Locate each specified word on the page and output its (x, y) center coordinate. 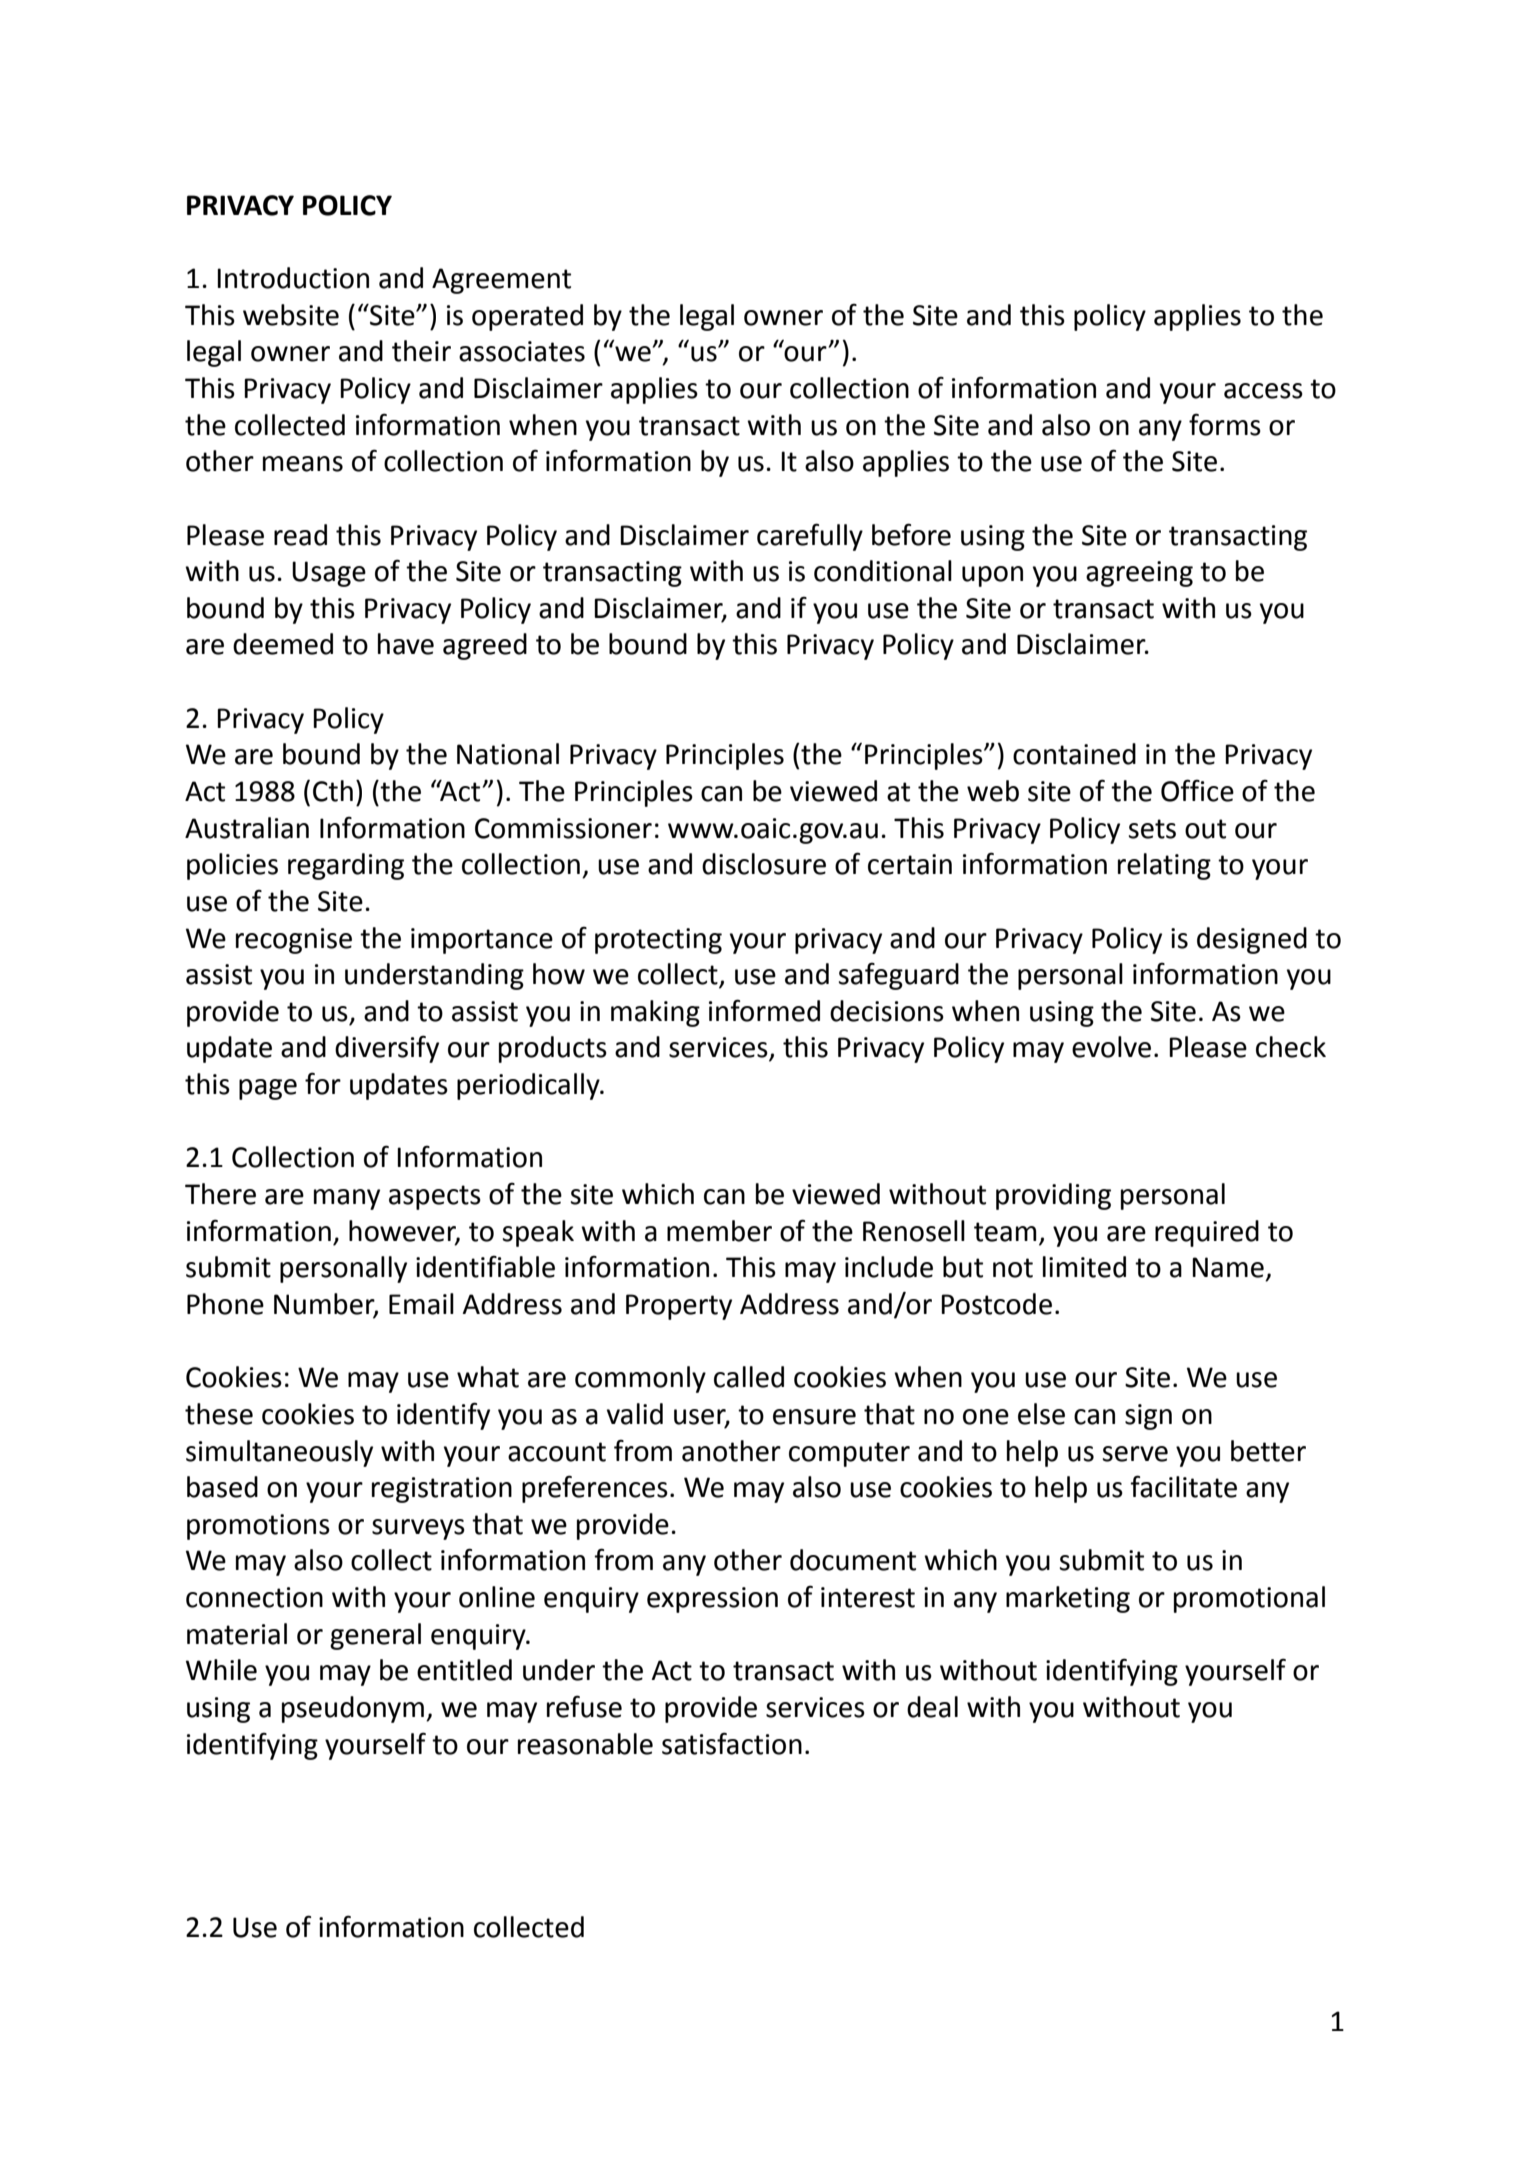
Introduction (293, 278)
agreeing (1139, 574)
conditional (883, 571)
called (749, 1377)
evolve (1111, 1047)
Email (421, 1304)
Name (1228, 1267)
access (1263, 391)
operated (527, 317)
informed (764, 1010)
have (406, 644)
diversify (387, 1049)
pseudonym (353, 1709)
